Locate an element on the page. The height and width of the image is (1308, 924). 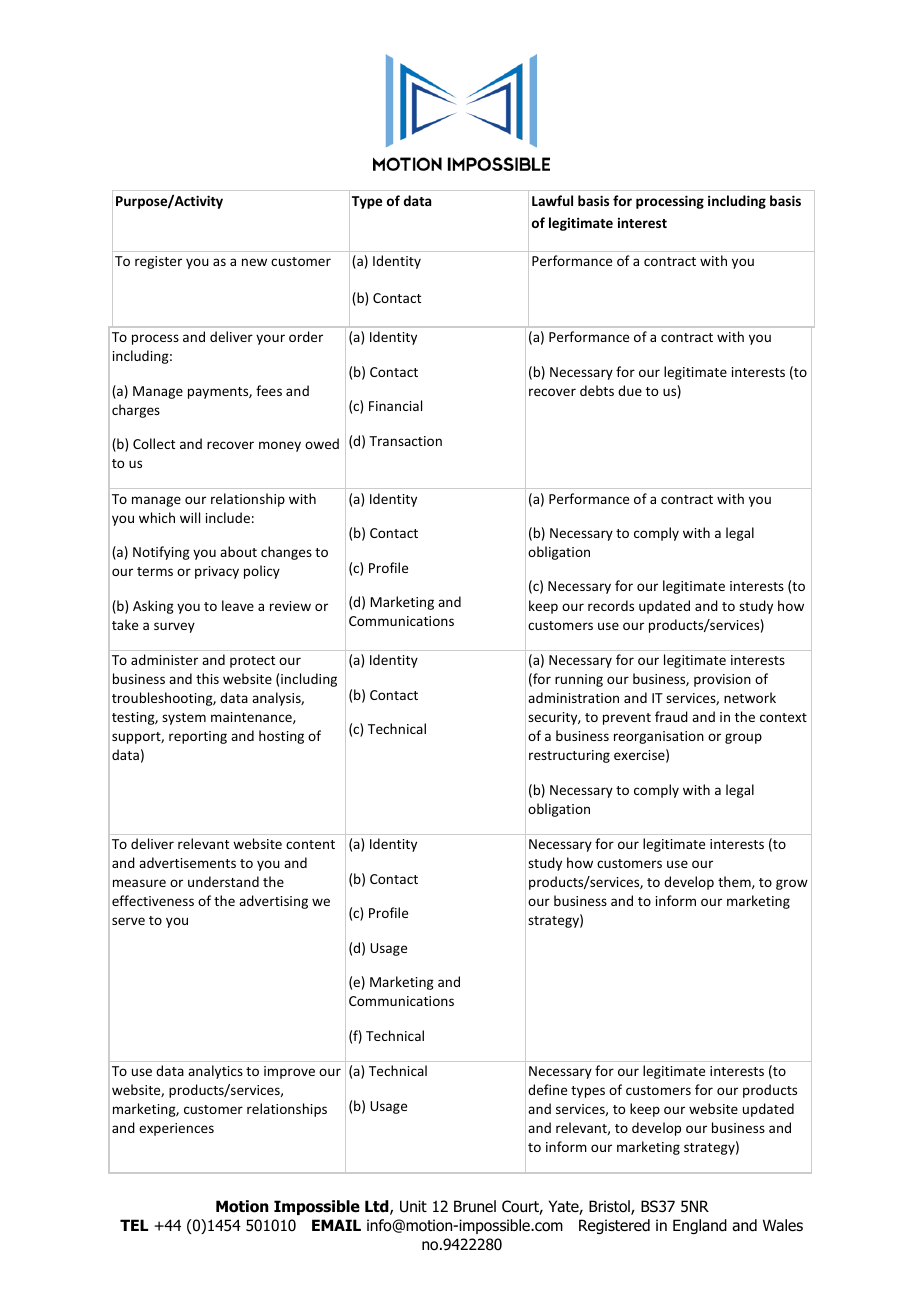
due is located at coordinates (630, 390).
